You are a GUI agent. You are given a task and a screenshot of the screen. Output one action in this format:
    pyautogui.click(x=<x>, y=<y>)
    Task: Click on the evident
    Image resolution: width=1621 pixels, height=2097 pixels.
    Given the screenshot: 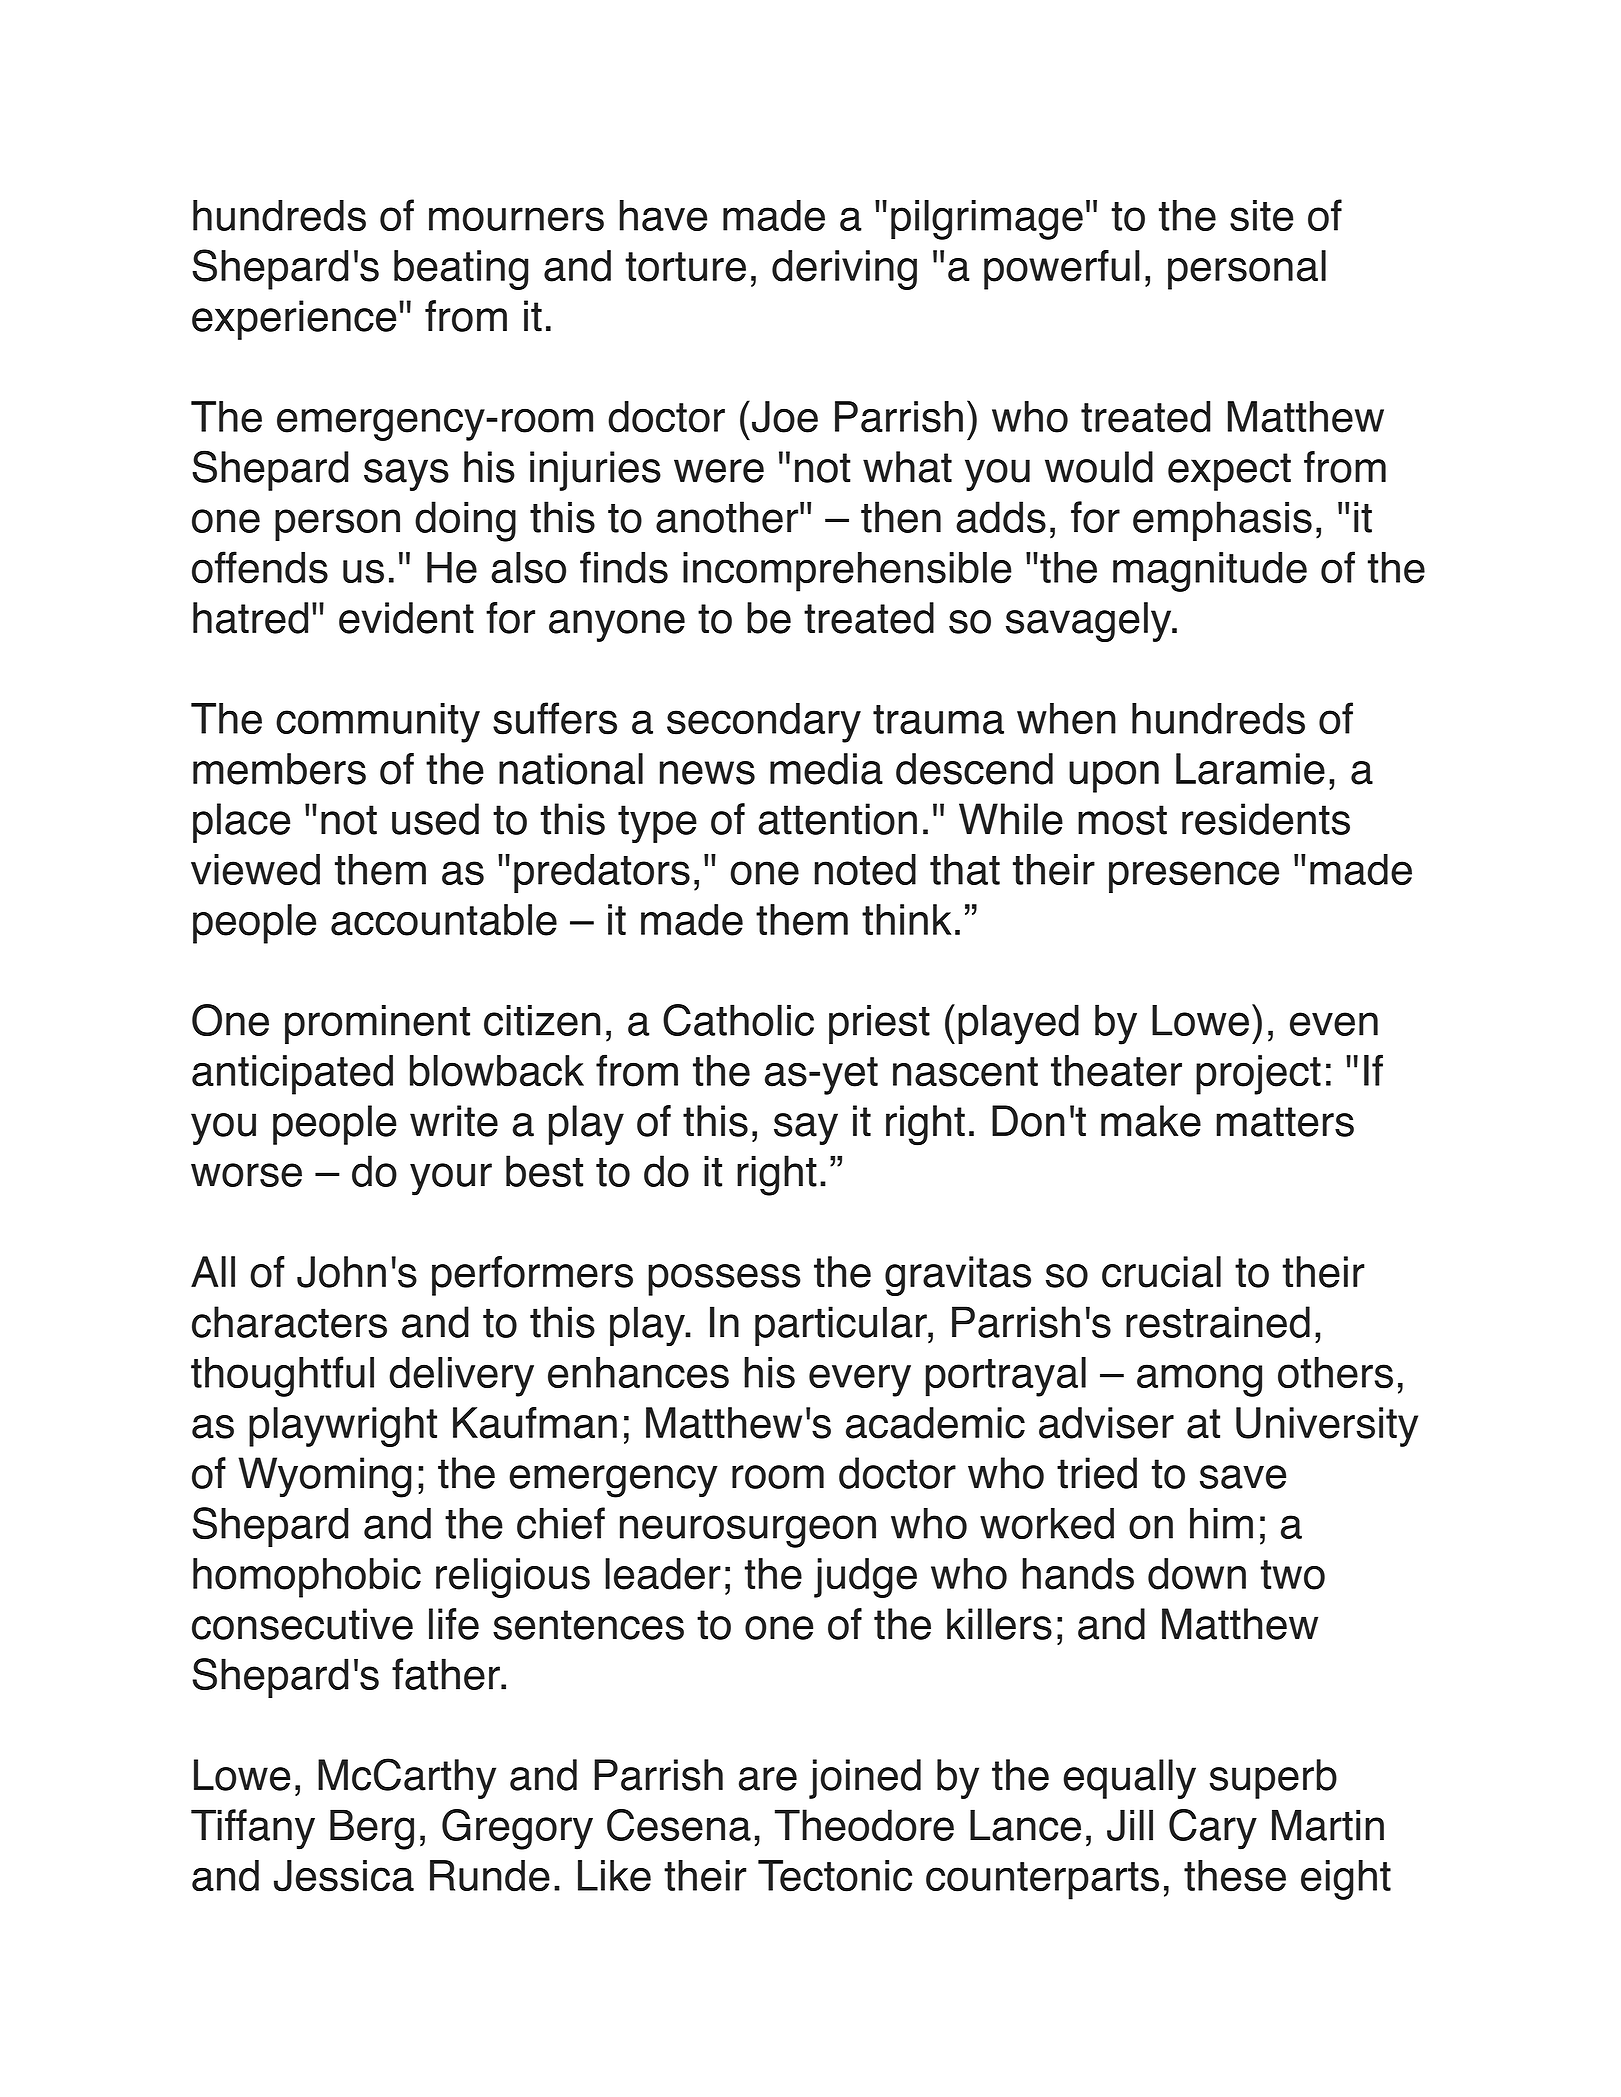 What is the action you would take?
    pyautogui.click(x=406, y=618)
